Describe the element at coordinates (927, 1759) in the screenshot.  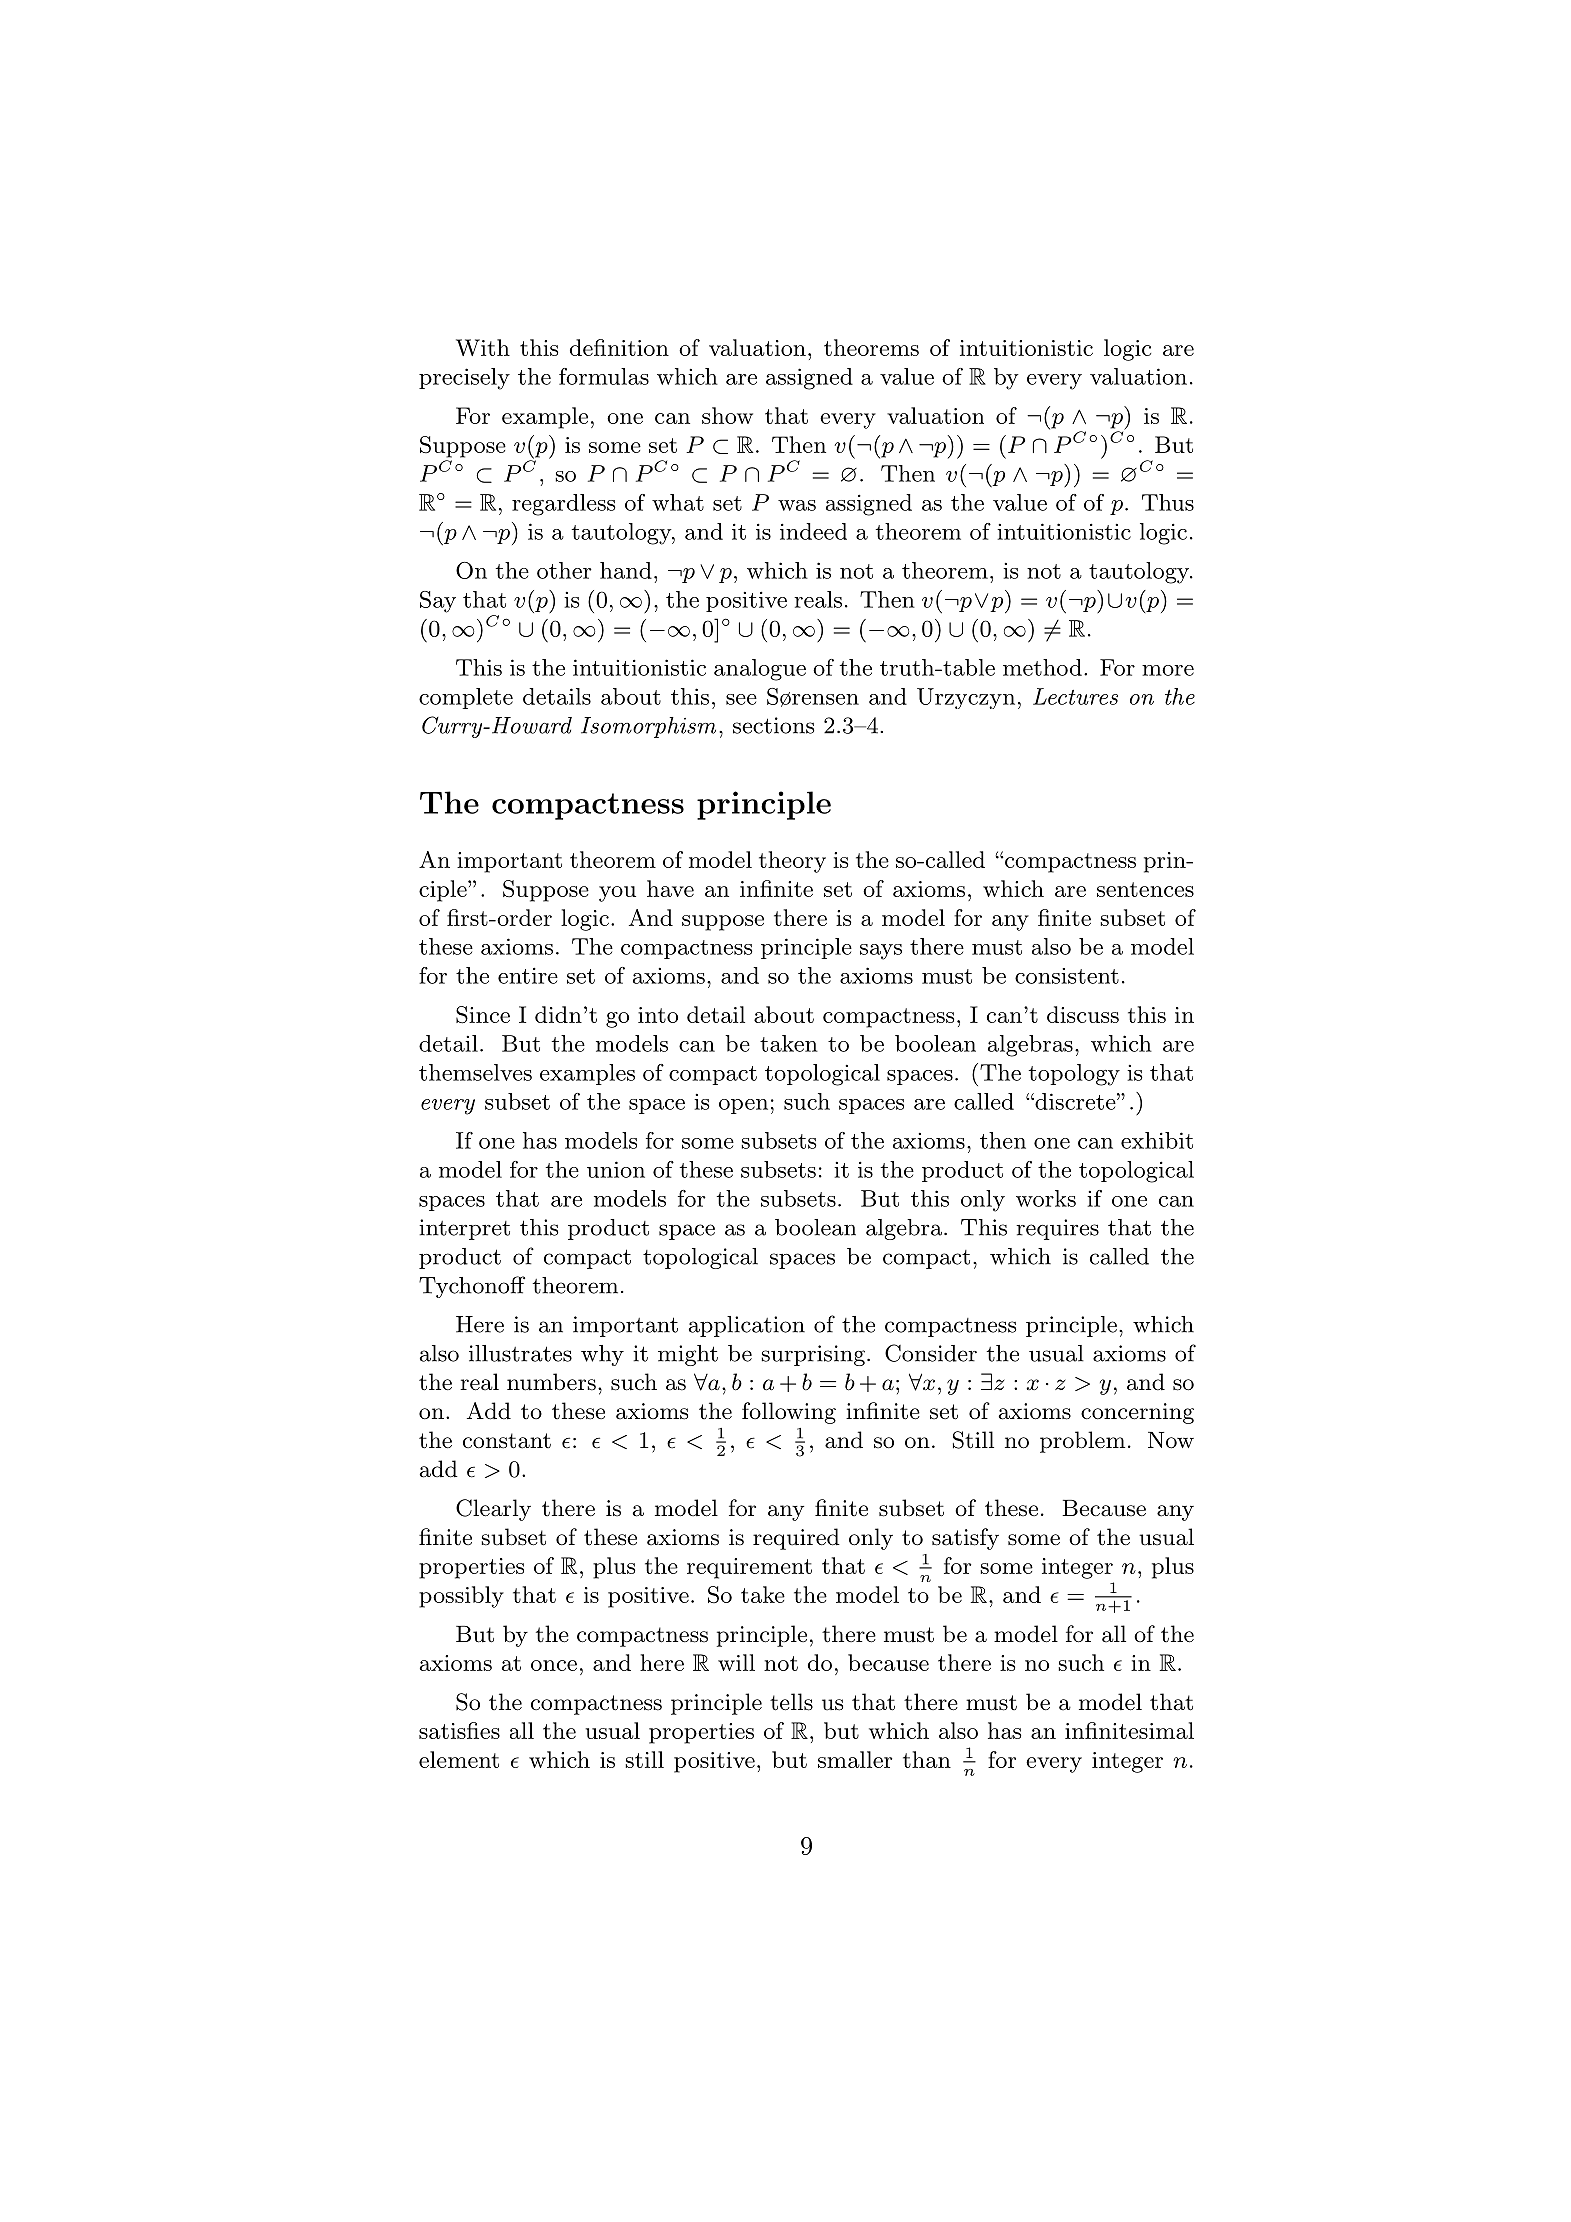
I see `than` at that location.
